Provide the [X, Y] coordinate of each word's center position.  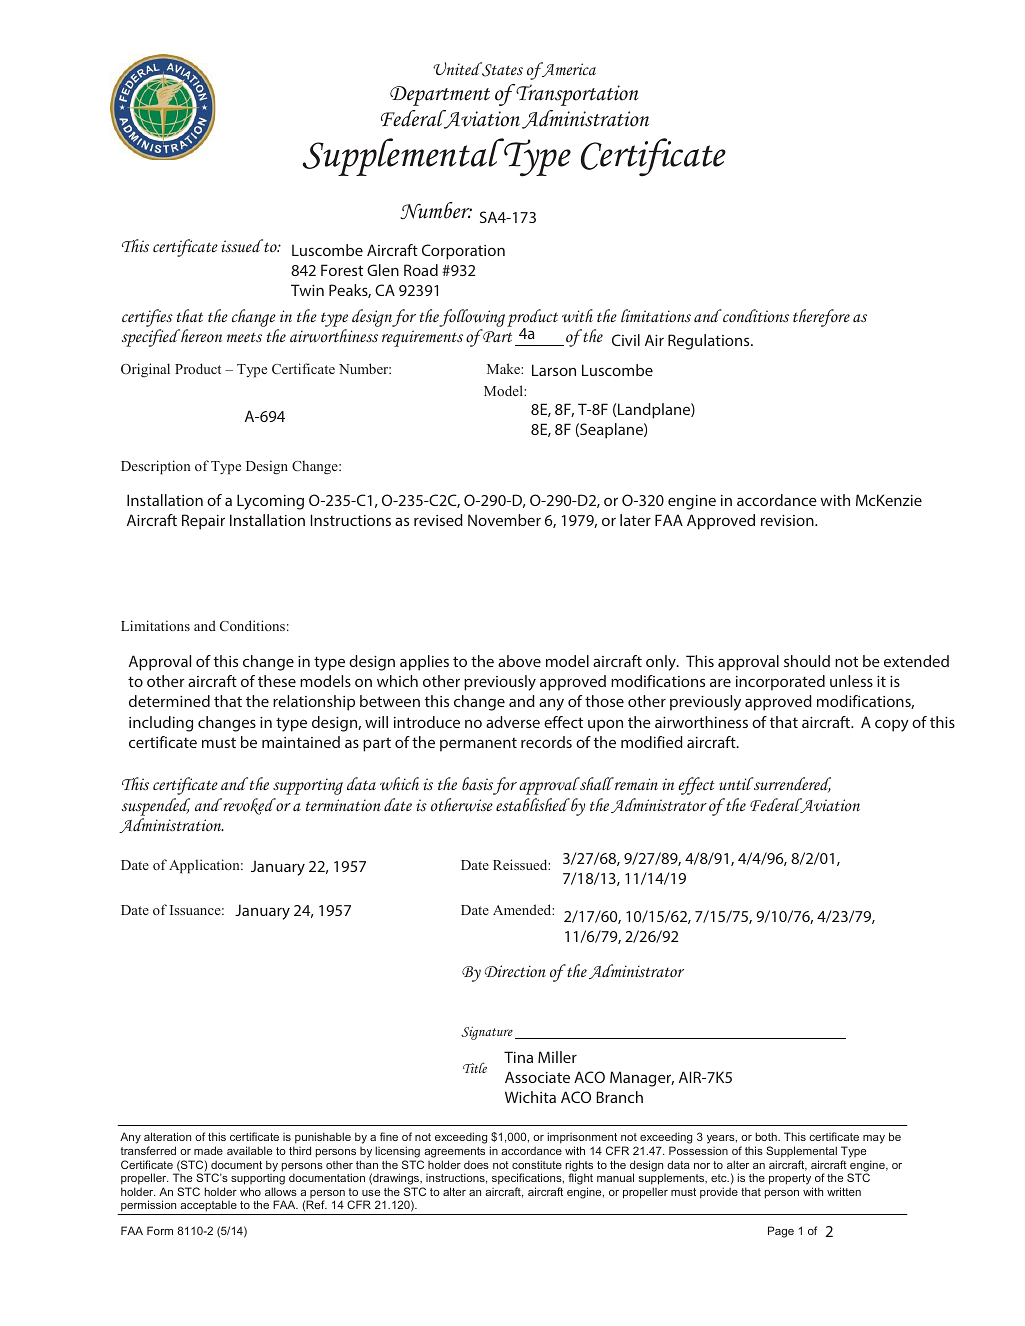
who [250, 1191]
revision [788, 520]
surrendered [791, 785]
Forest [342, 270]
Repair [203, 522]
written [844, 1191]
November [504, 520]
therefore [821, 318]
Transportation [576, 95]
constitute [537, 1164]
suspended [156, 807]
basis [477, 783]
